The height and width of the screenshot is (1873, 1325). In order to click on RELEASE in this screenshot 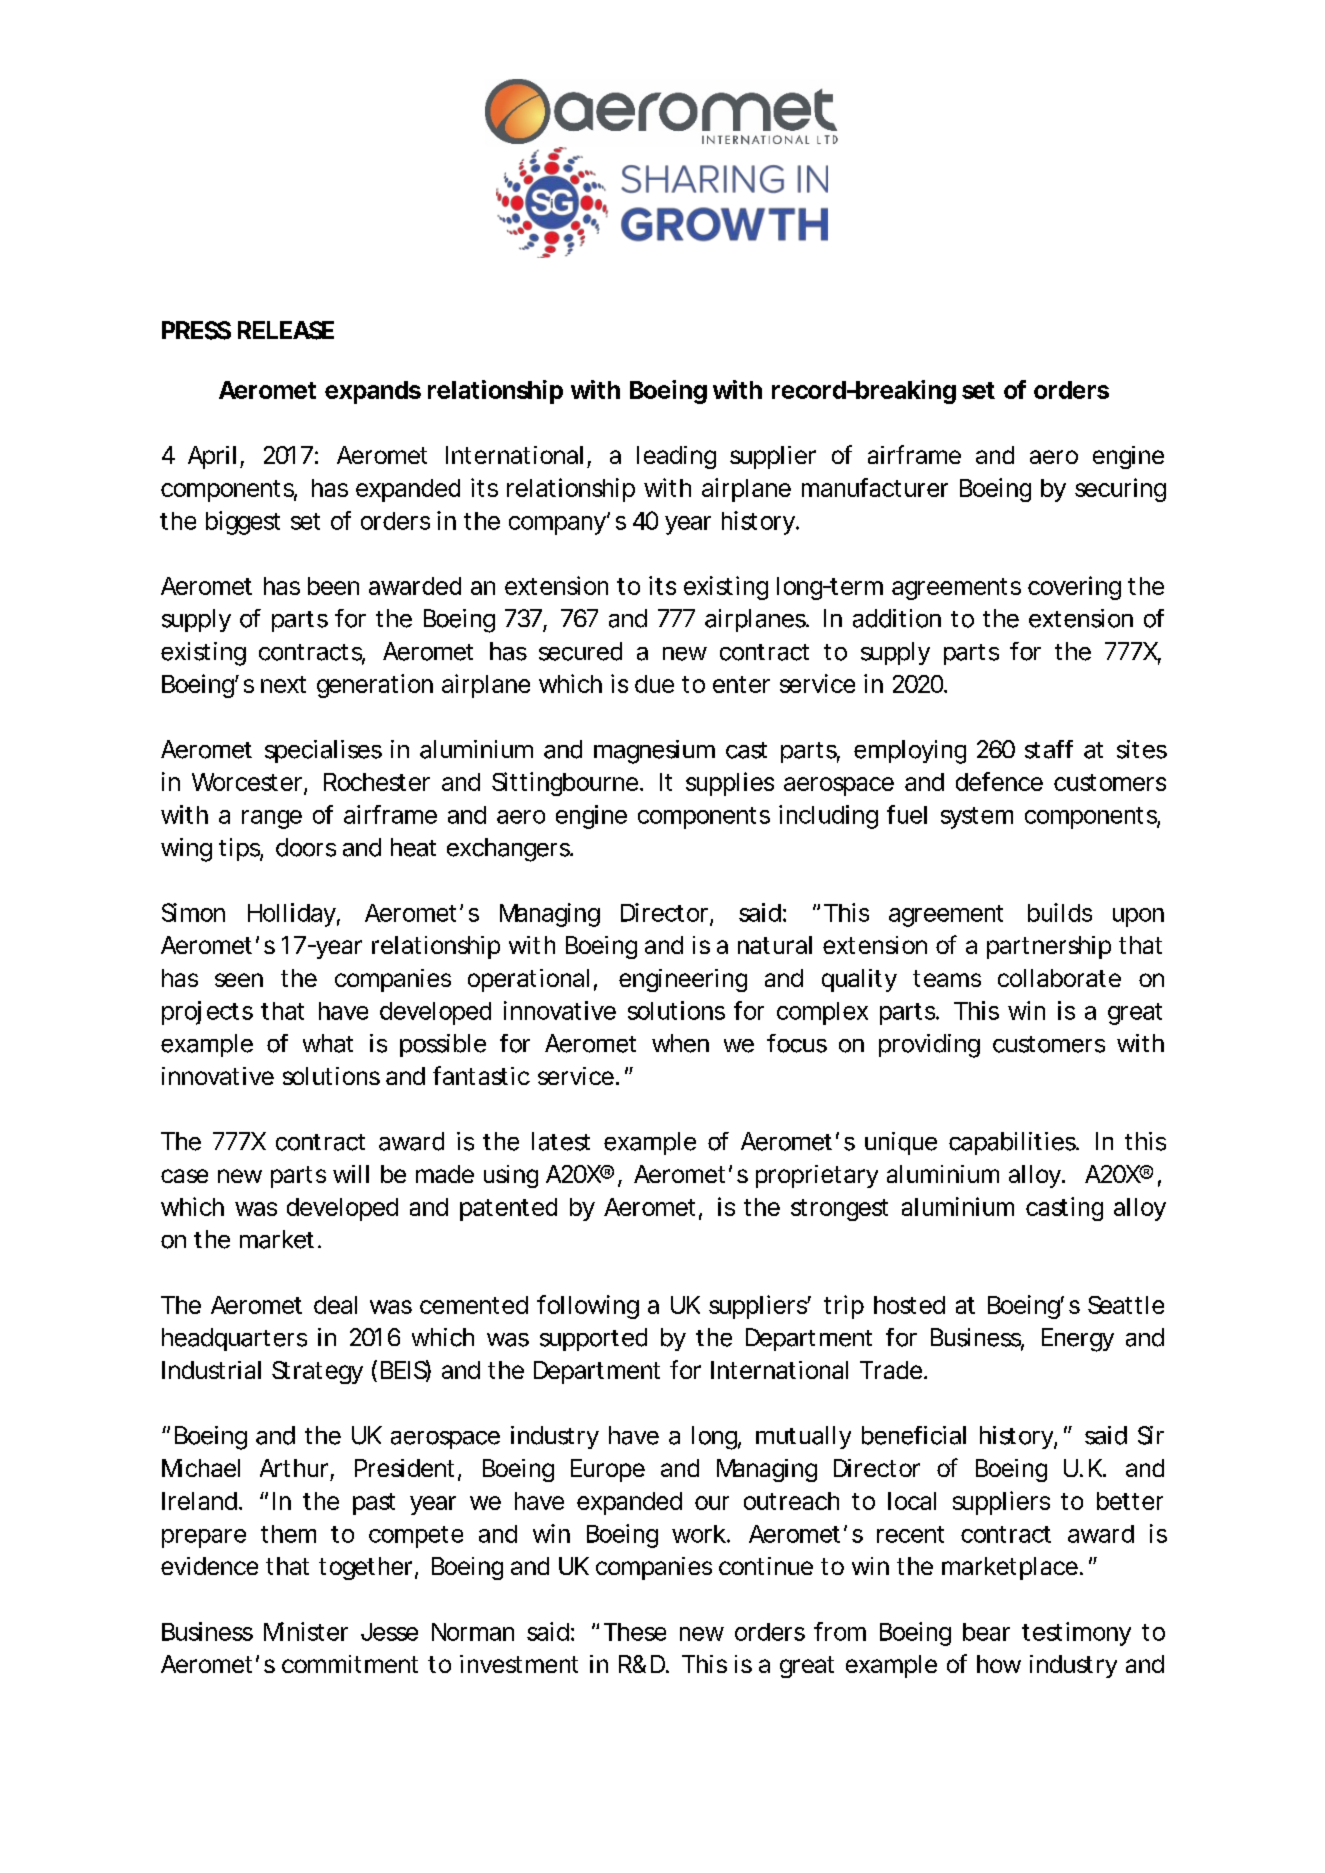, I will do `click(286, 330)`.
